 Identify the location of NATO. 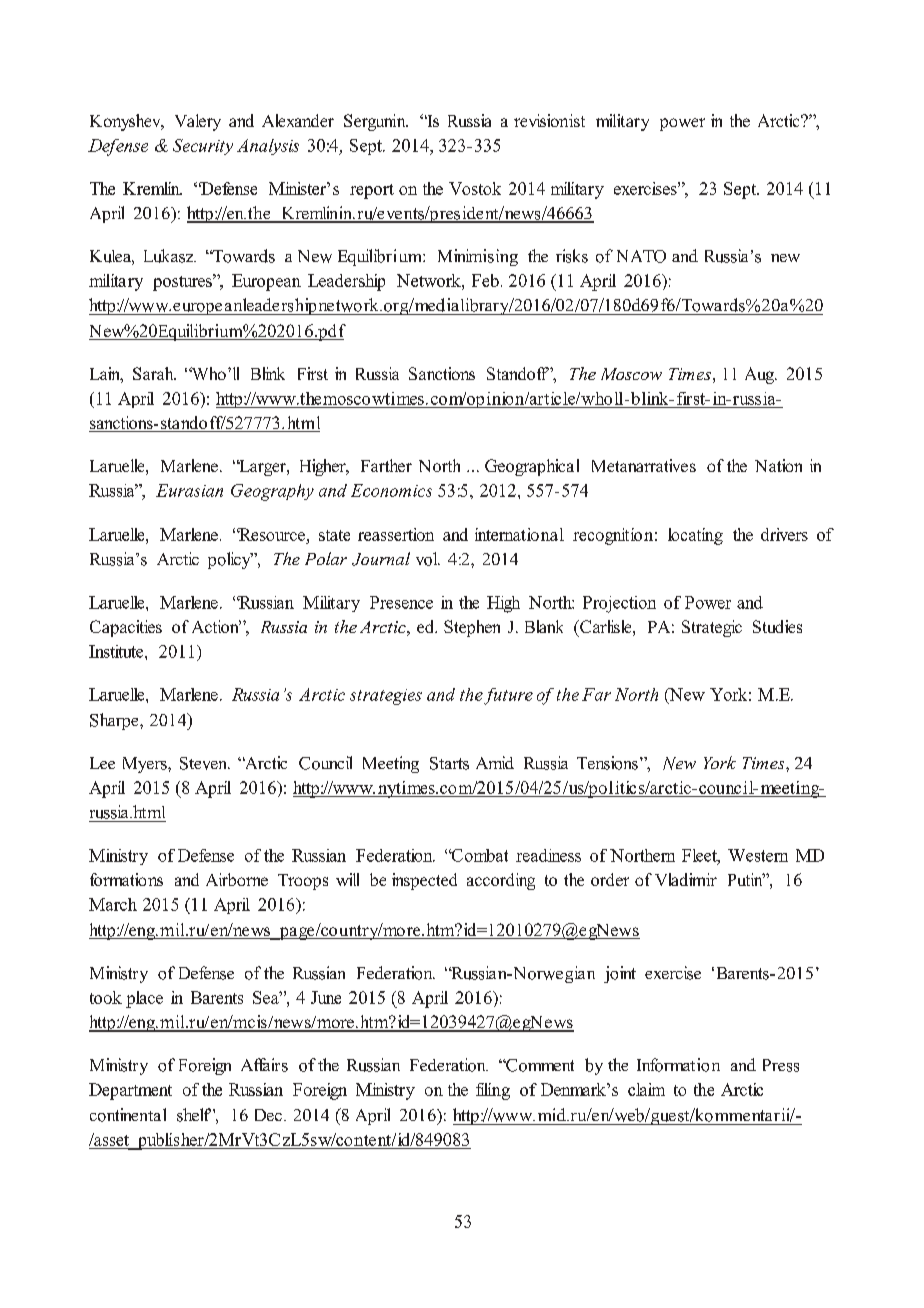
(641, 256).
